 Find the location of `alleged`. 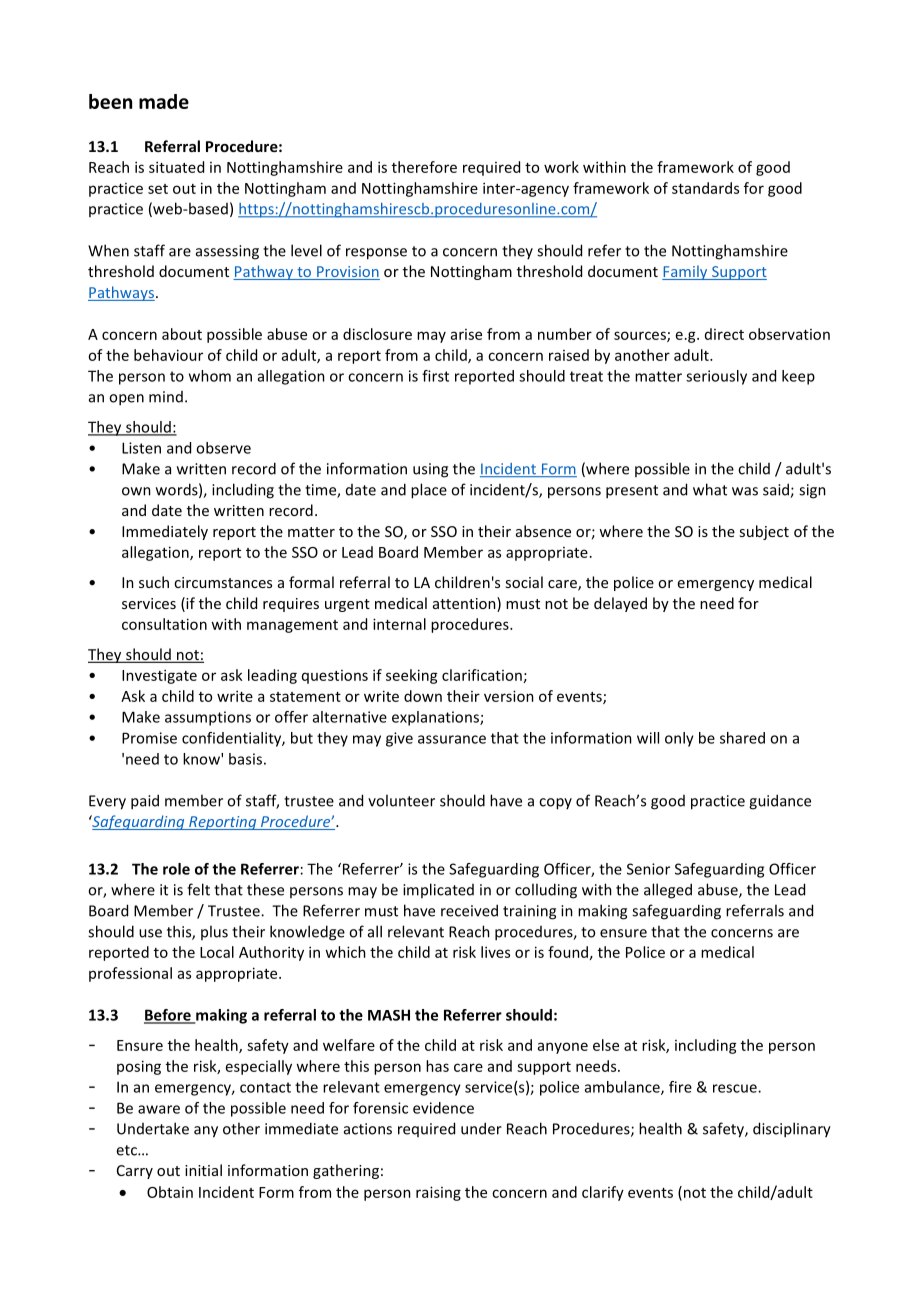

alleged is located at coordinates (668, 891).
